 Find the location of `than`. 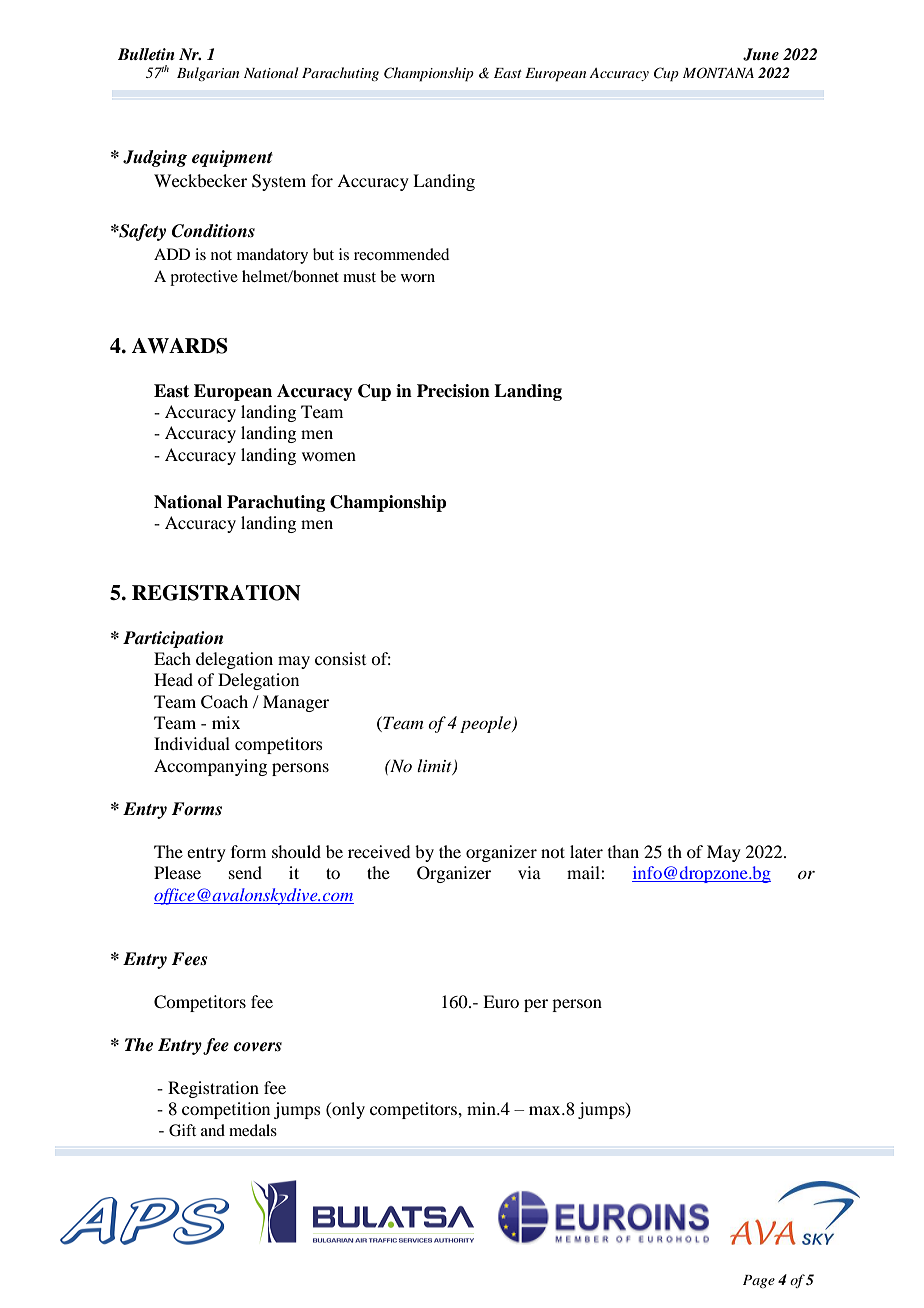

than is located at coordinates (623, 851).
